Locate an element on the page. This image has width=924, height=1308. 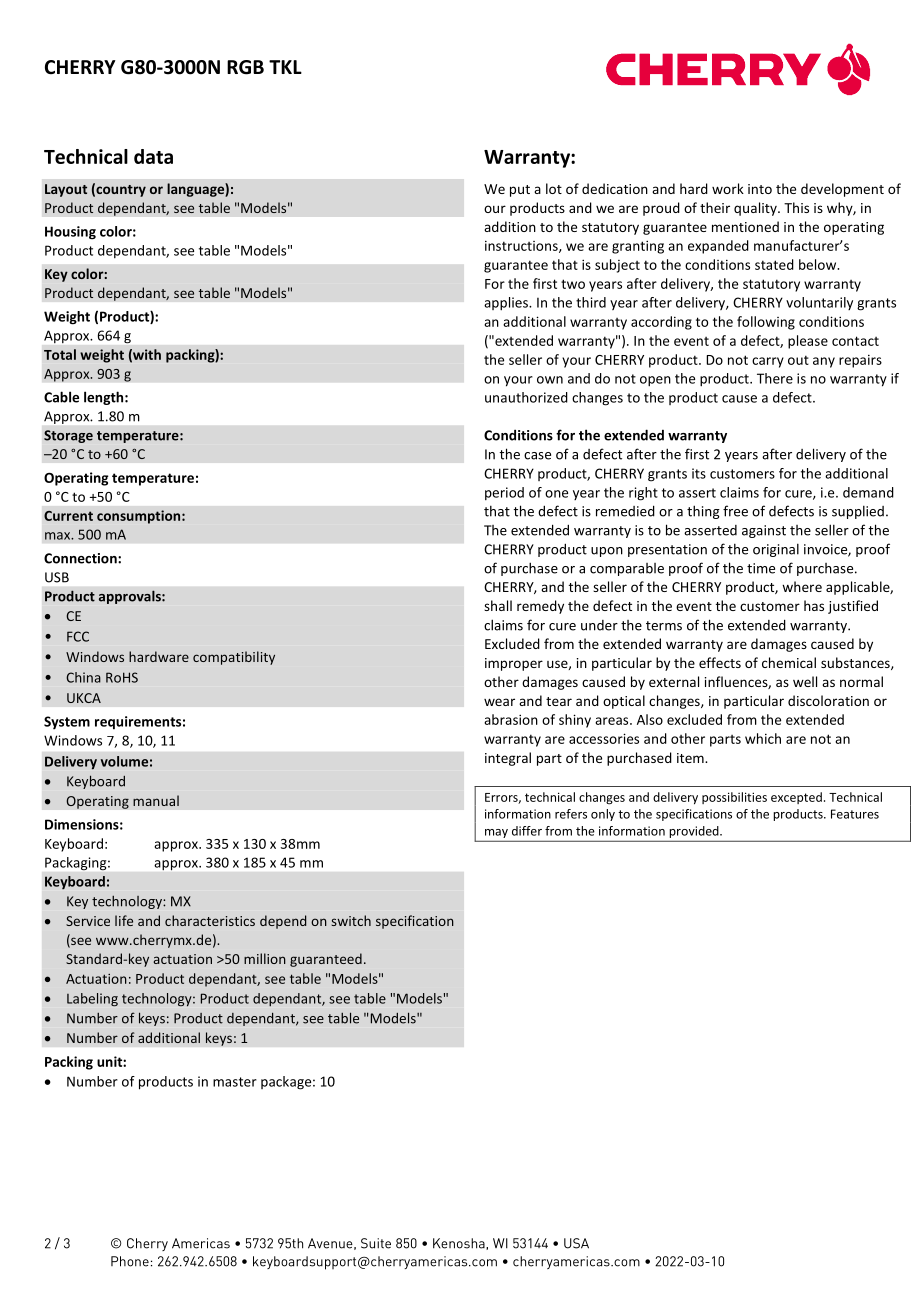
data is located at coordinates (153, 156).
